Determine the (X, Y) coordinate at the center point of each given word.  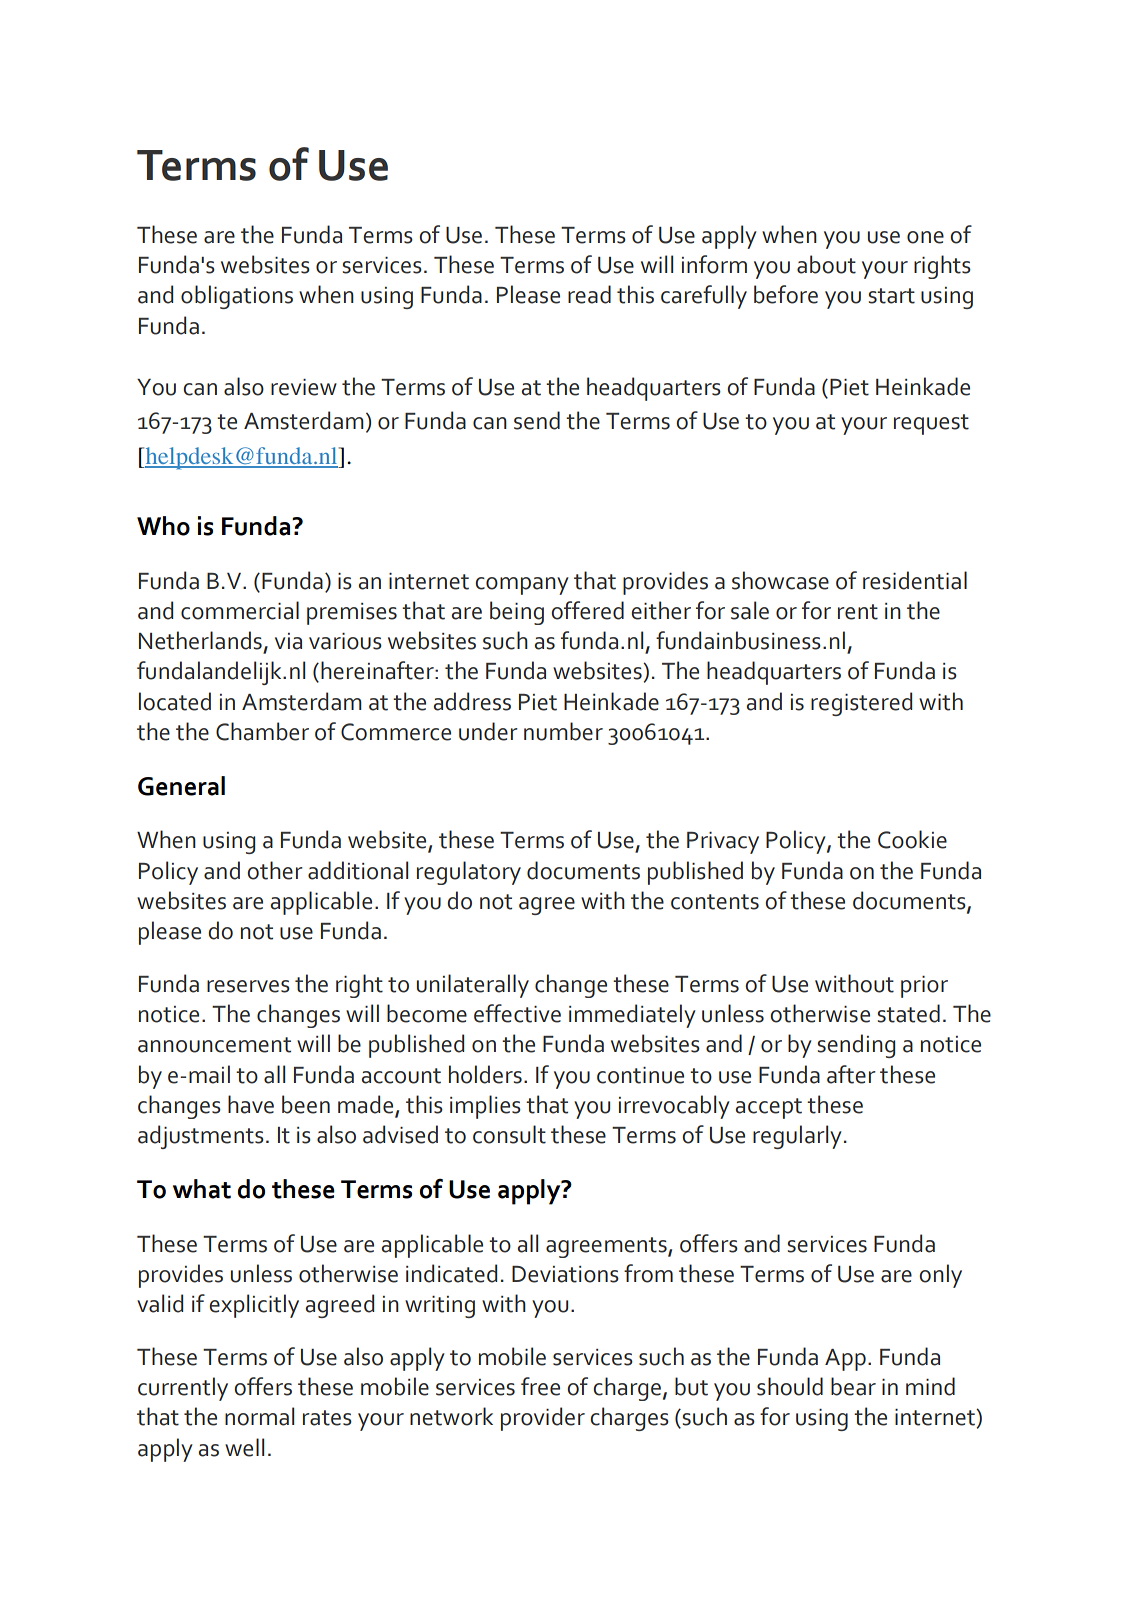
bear (853, 1386)
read (589, 294)
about (826, 264)
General (181, 786)
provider (543, 1419)
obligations (237, 297)
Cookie (912, 839)
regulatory (469, 873)
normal (259, 1416)
